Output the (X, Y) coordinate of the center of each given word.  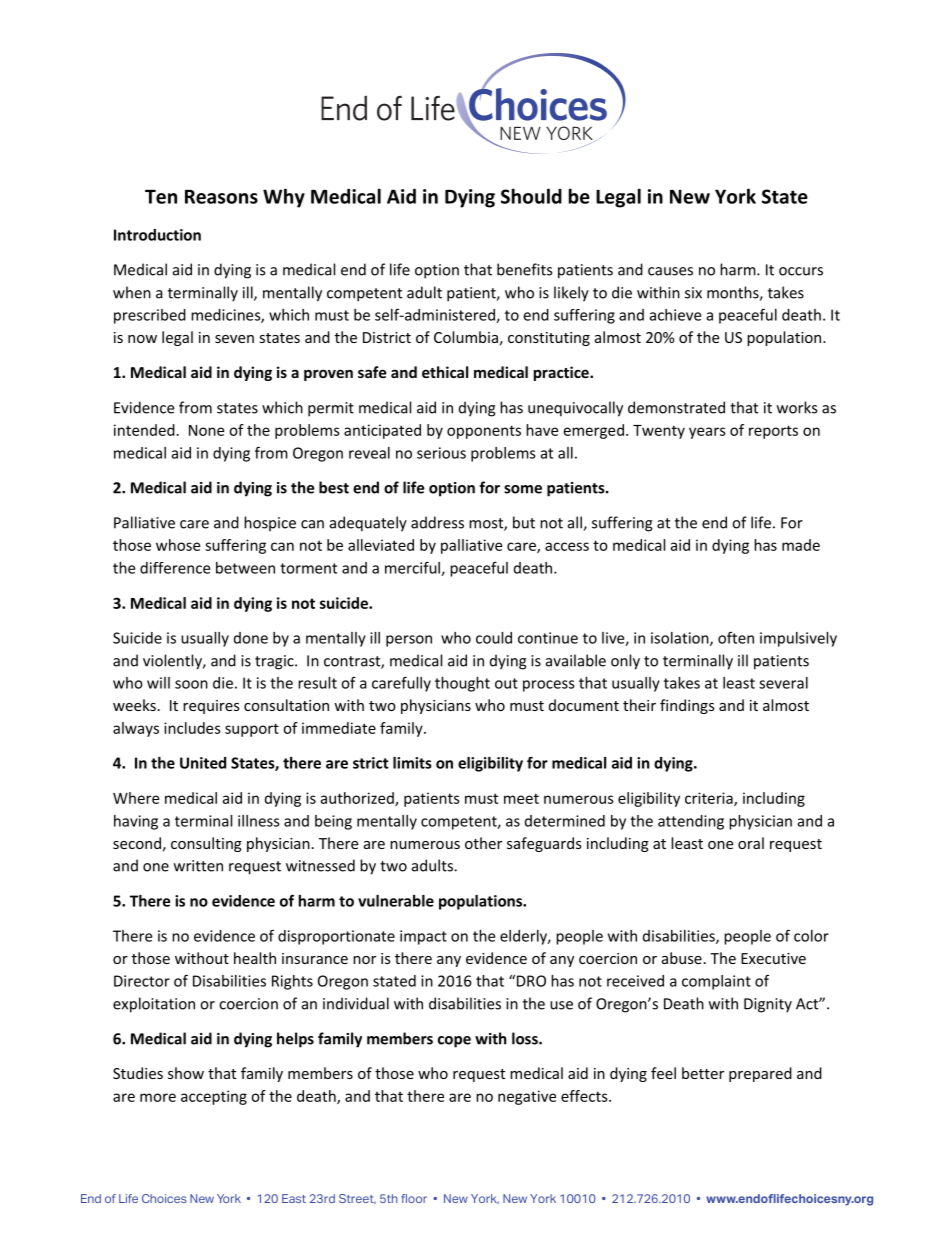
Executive (773, 958)
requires (211, 707)
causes (670, 271)
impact (423, 937)
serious (441, 453)
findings (687, 706)
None (206, 430)
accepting (214, 1097)
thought (462, 684)
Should (531, 196)
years (707, 433)
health (255, 958)
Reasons (221, 197)
